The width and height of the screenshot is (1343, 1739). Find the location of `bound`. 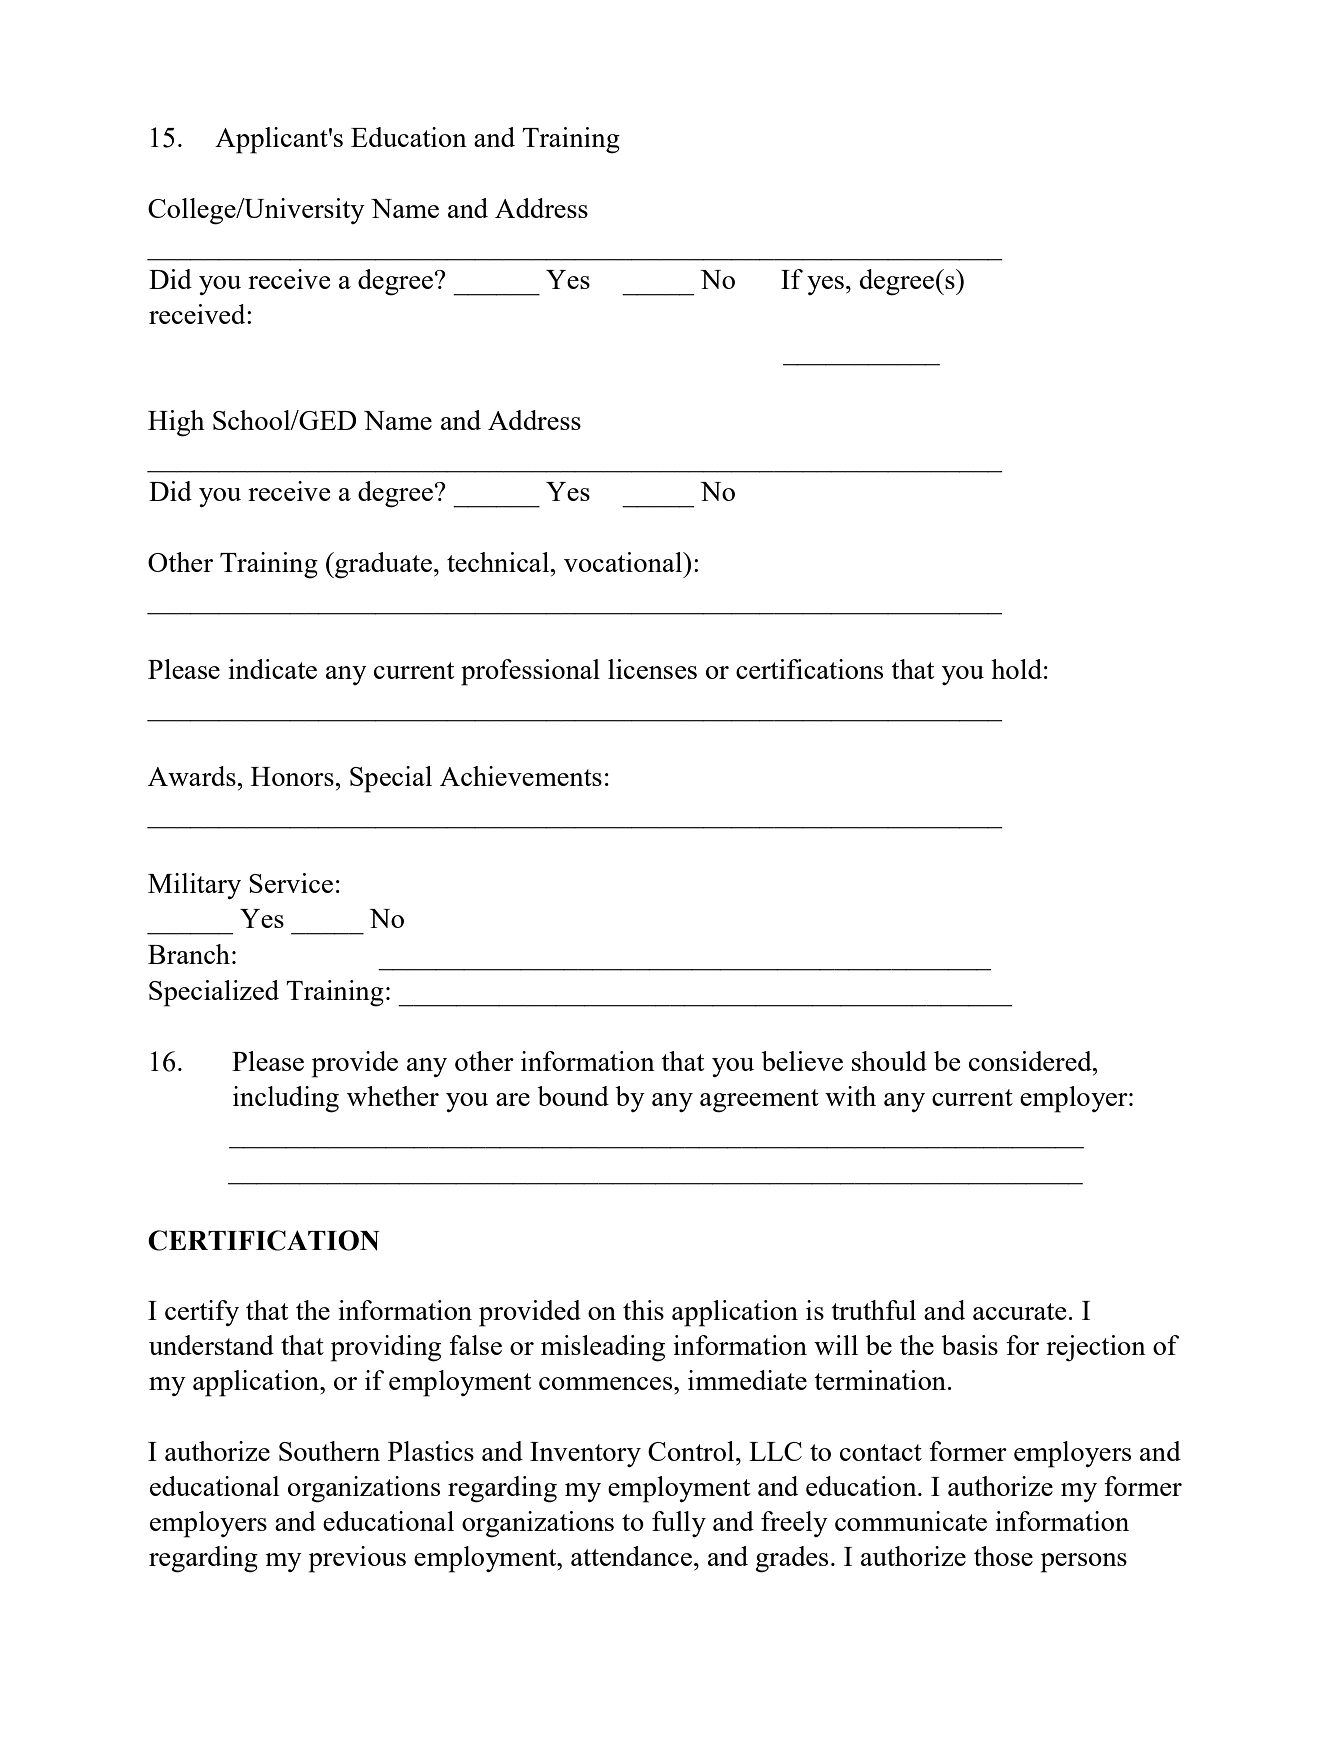

bound is located at coordinates (573, 1096).
